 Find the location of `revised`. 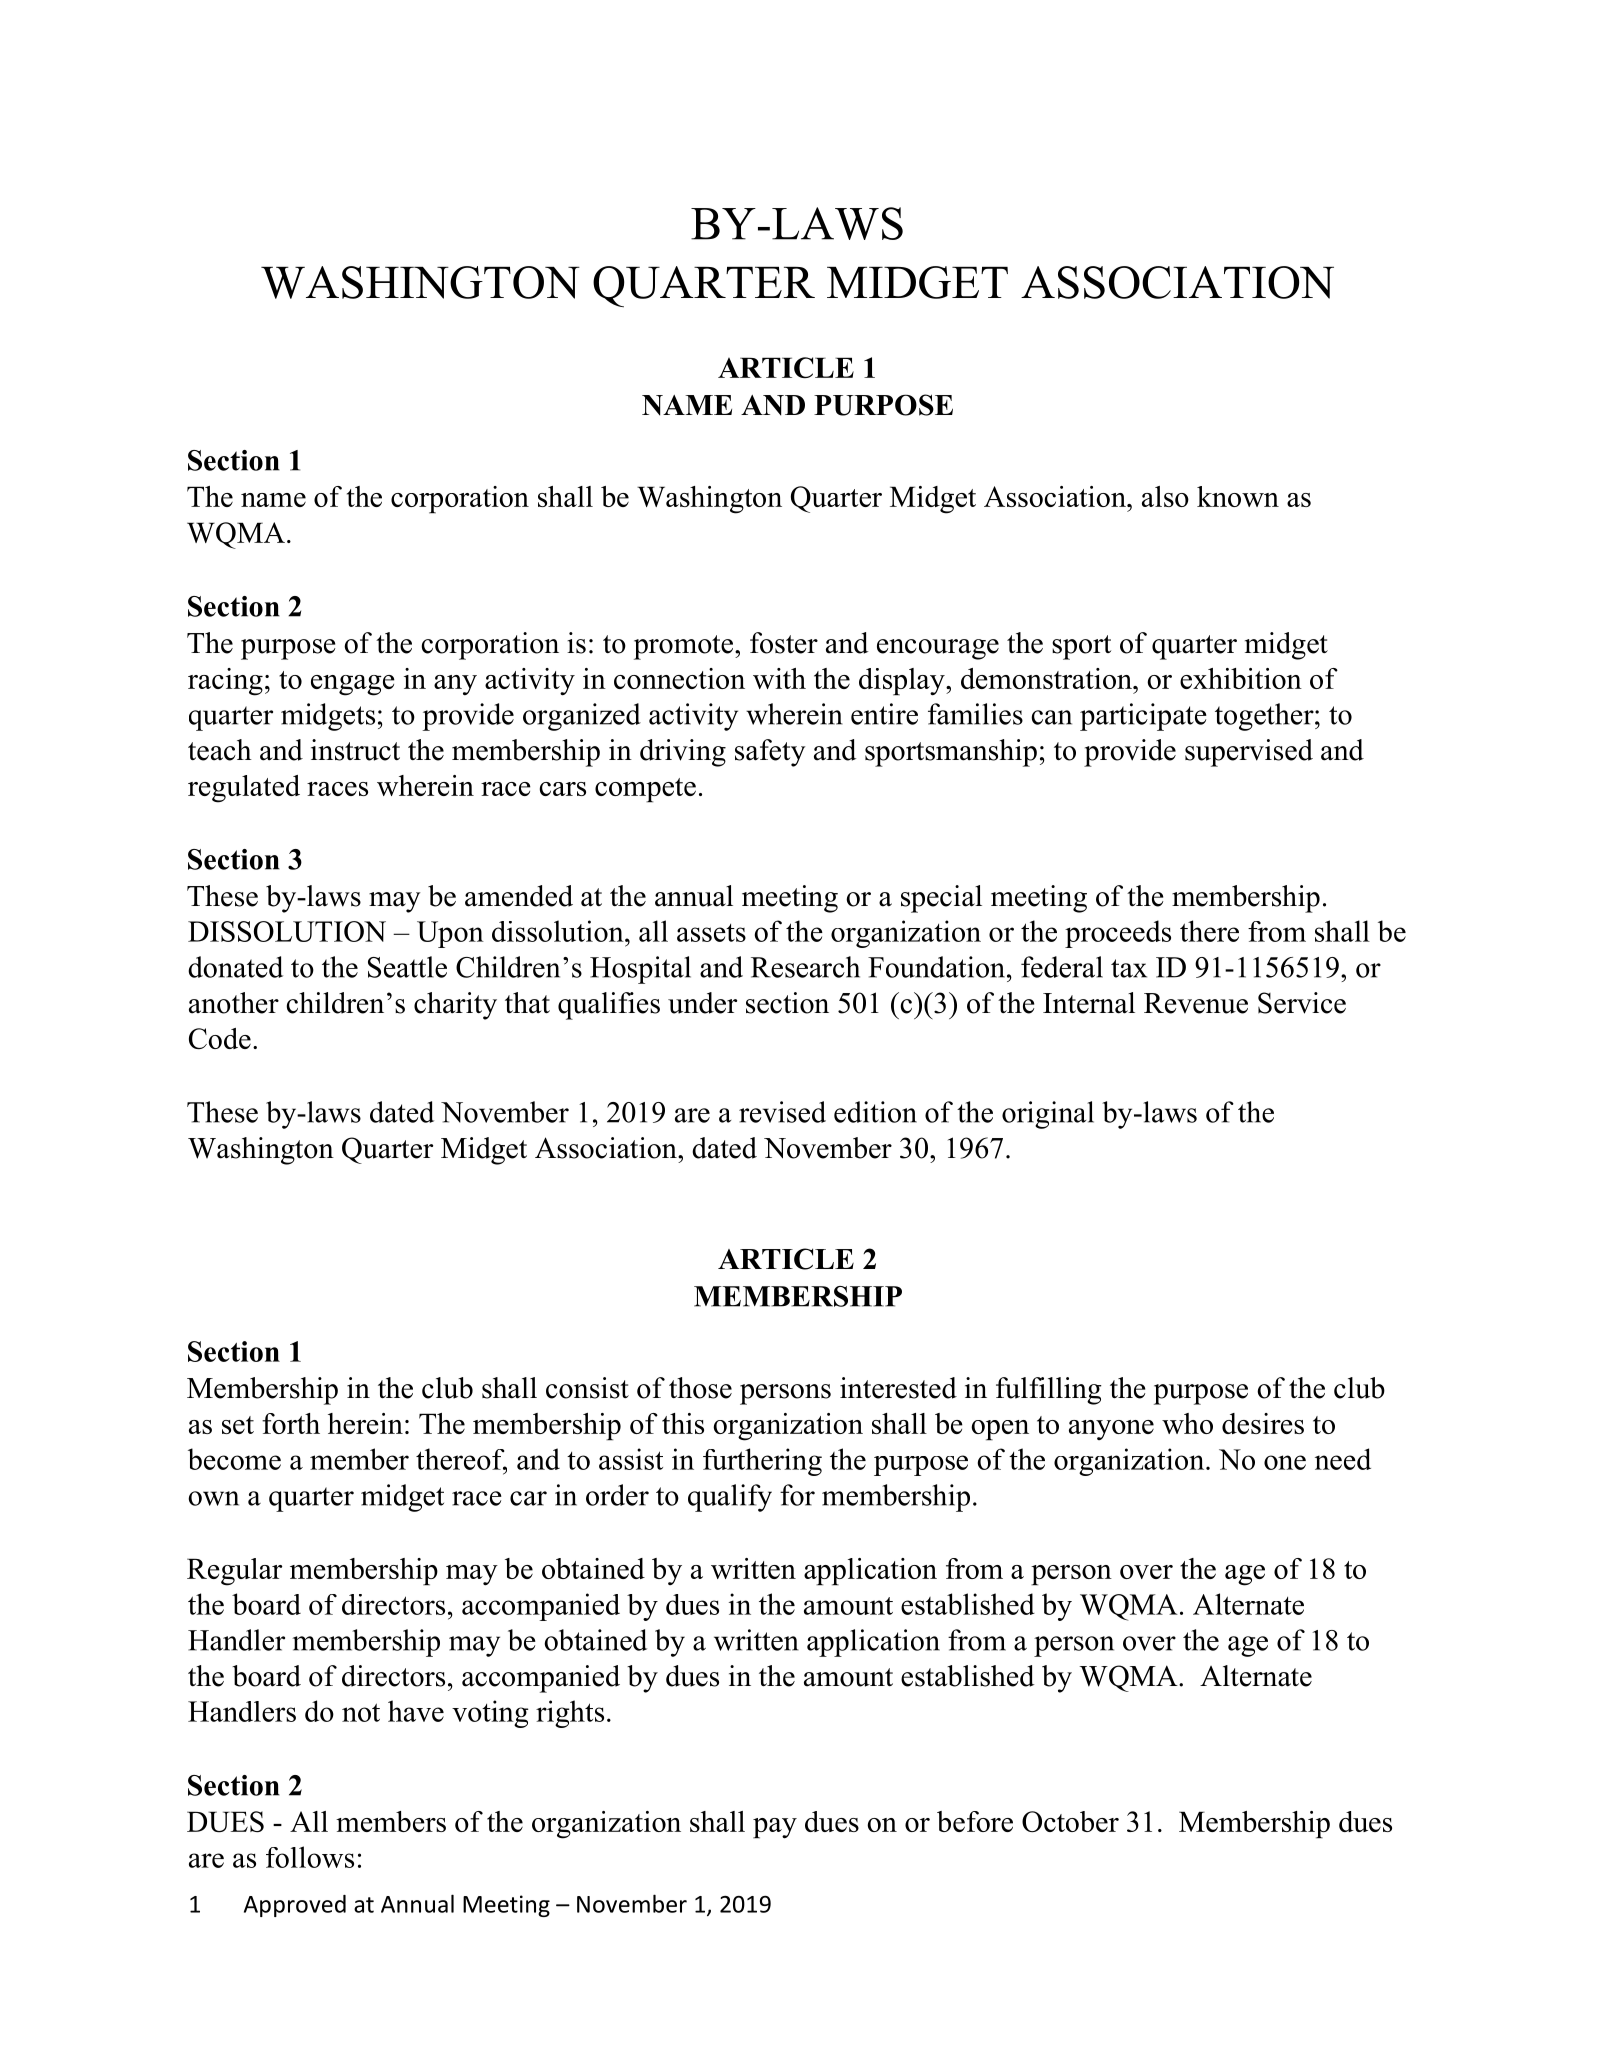

revised is located at coordinates (782, 1112).
